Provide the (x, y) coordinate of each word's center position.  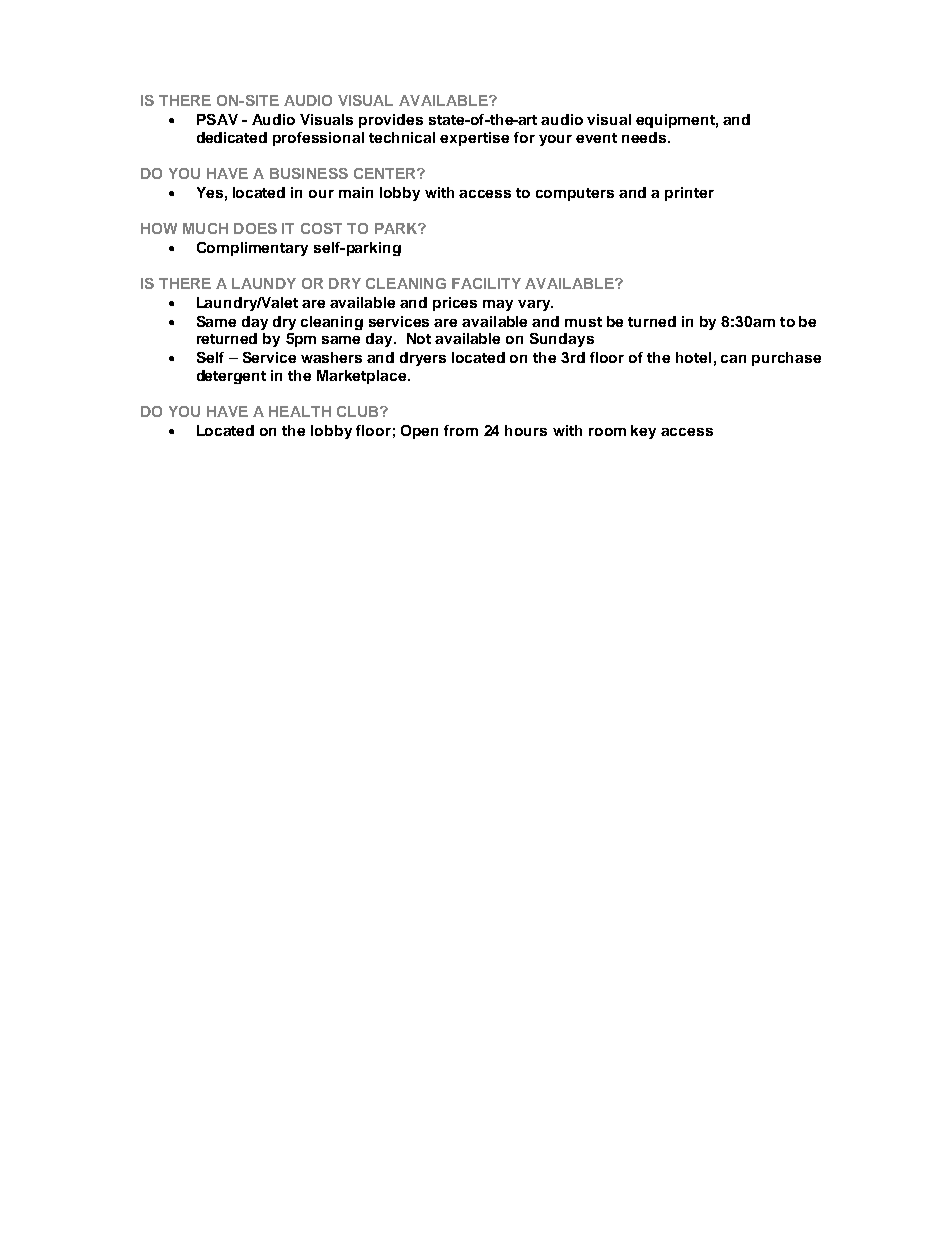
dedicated (232, 137)
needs (645, 137)
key (643, 432)
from (461, 430)
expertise (474, 139)
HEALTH (300, 411)
